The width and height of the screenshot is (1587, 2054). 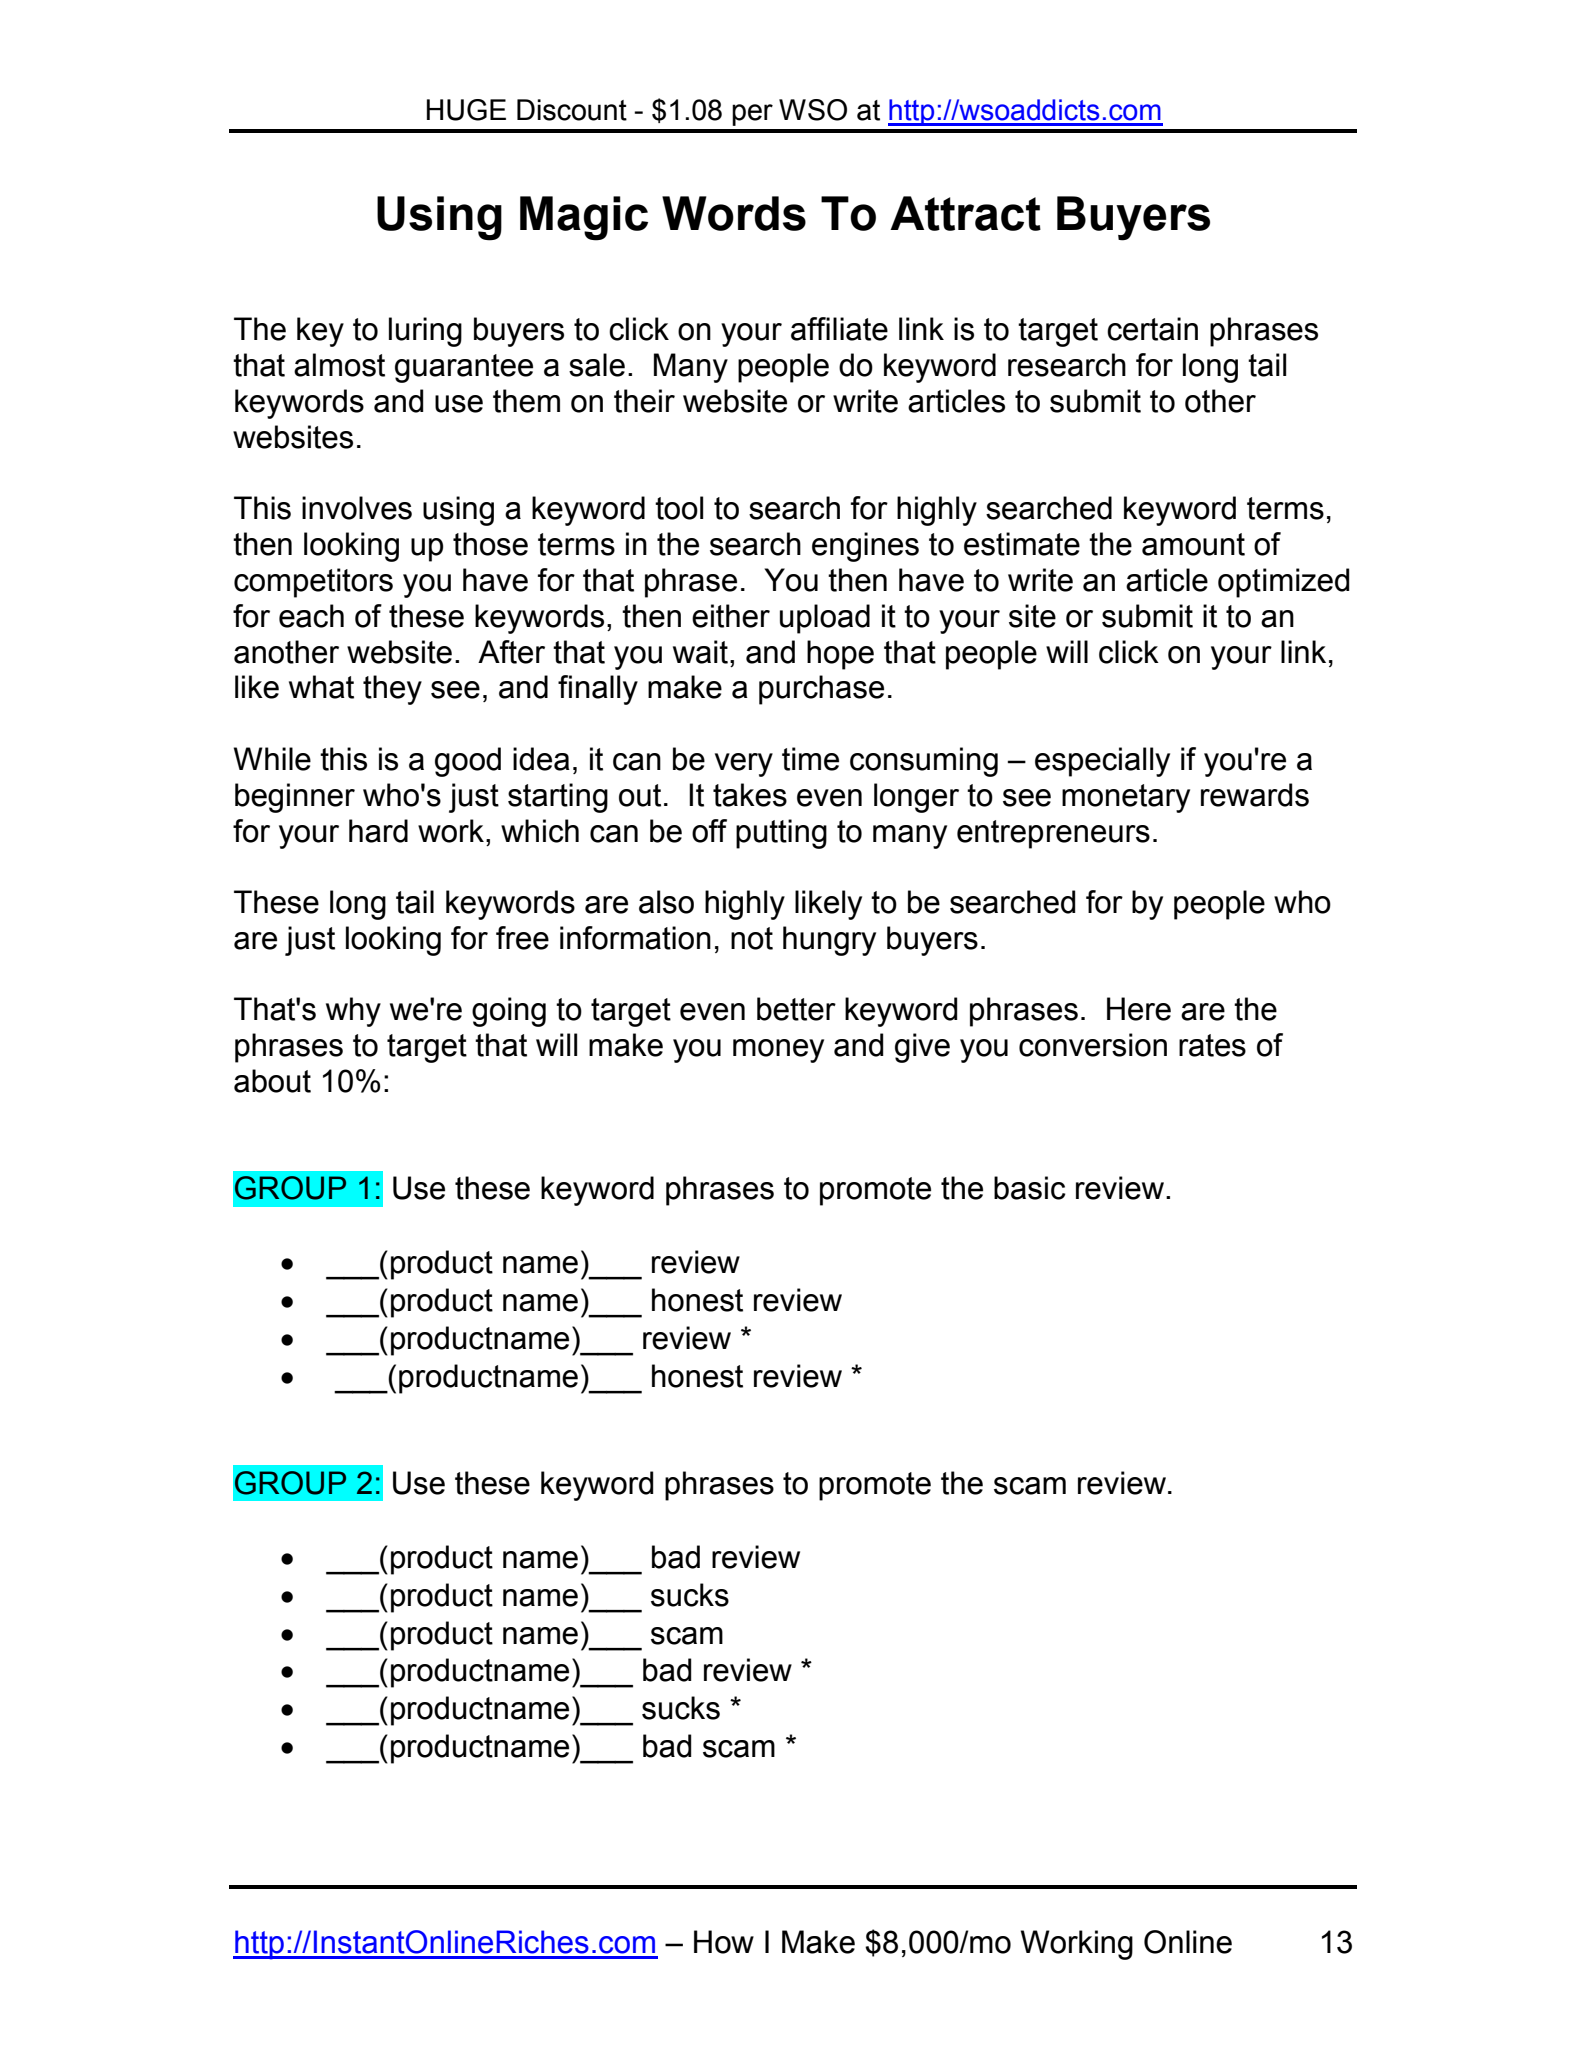 I want to click on especially, so click(x=1102, y=762).
